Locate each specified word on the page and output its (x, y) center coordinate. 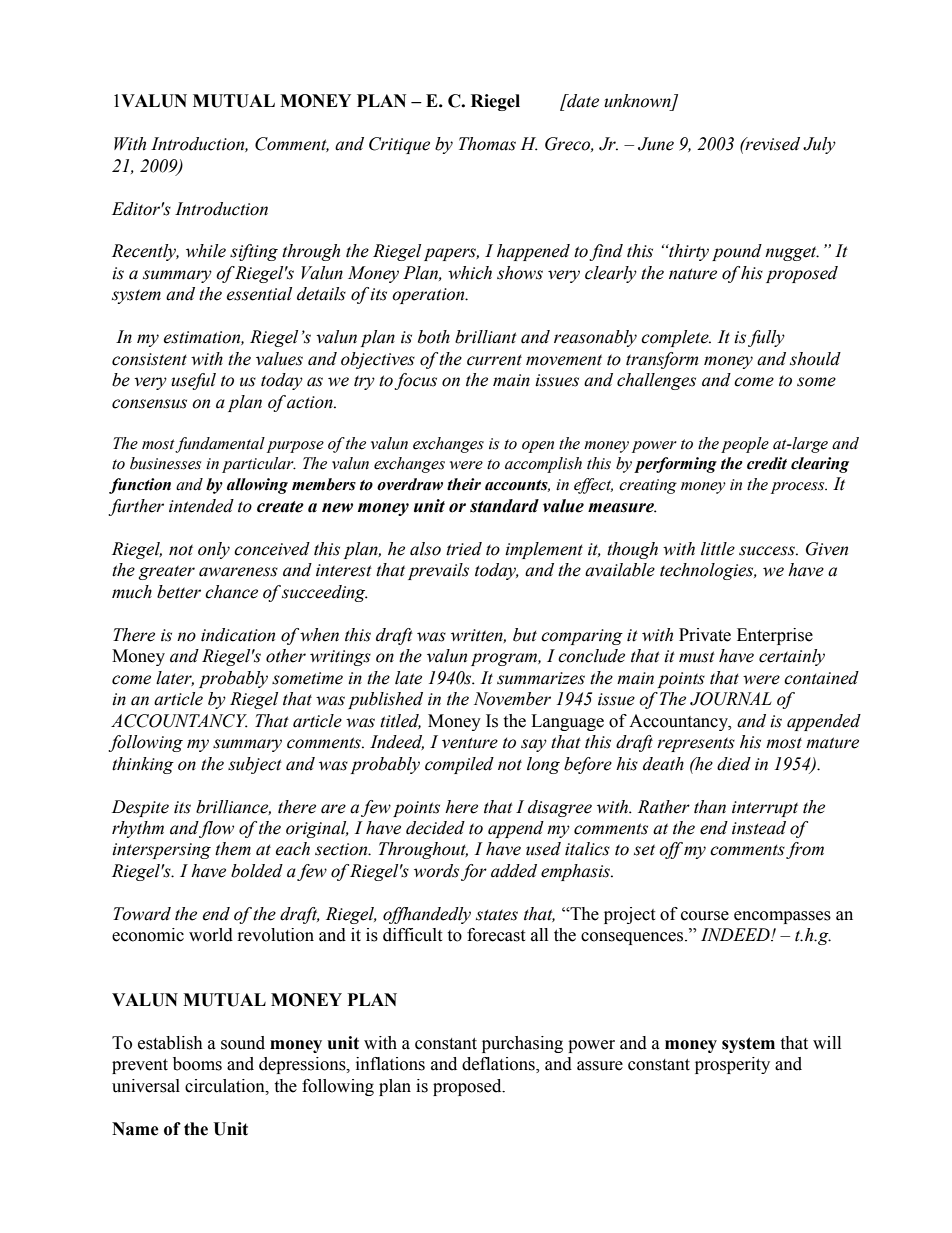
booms (197, 1064)
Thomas (487, 144)
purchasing (522, 1044)
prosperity (732, 1065)
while (206, 251)
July (819, 145)
